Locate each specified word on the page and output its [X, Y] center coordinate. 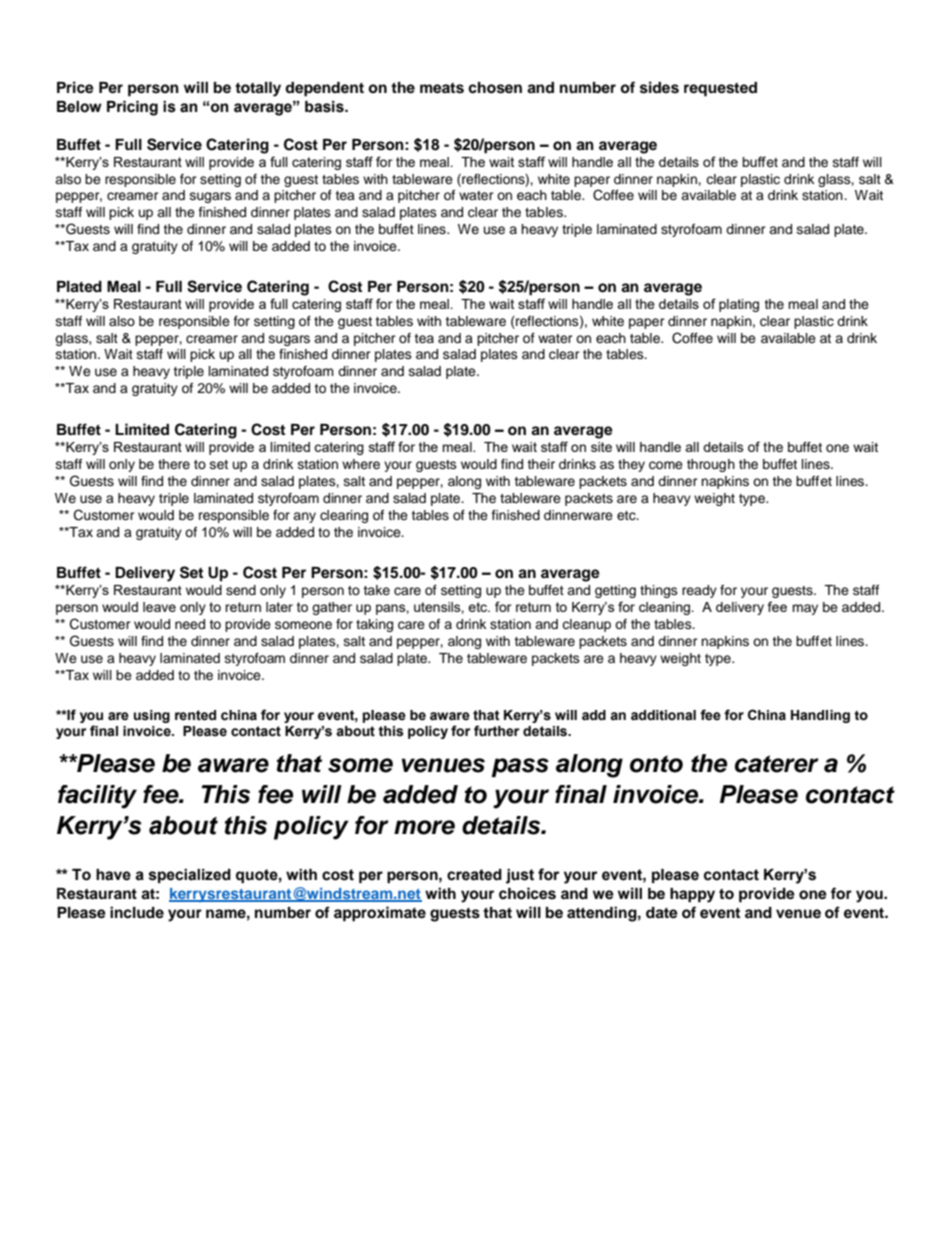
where [361, 464]
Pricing [132, 108]
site [601, 447]
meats [442, 88]
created [474, 875]
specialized [190, 876]
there [174, 464]
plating [739, 305]
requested [720, 89]
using [152, 716]
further [496, 731]
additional [663, 715]
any [304, 517]
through [711, 465]
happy [692, 895]
